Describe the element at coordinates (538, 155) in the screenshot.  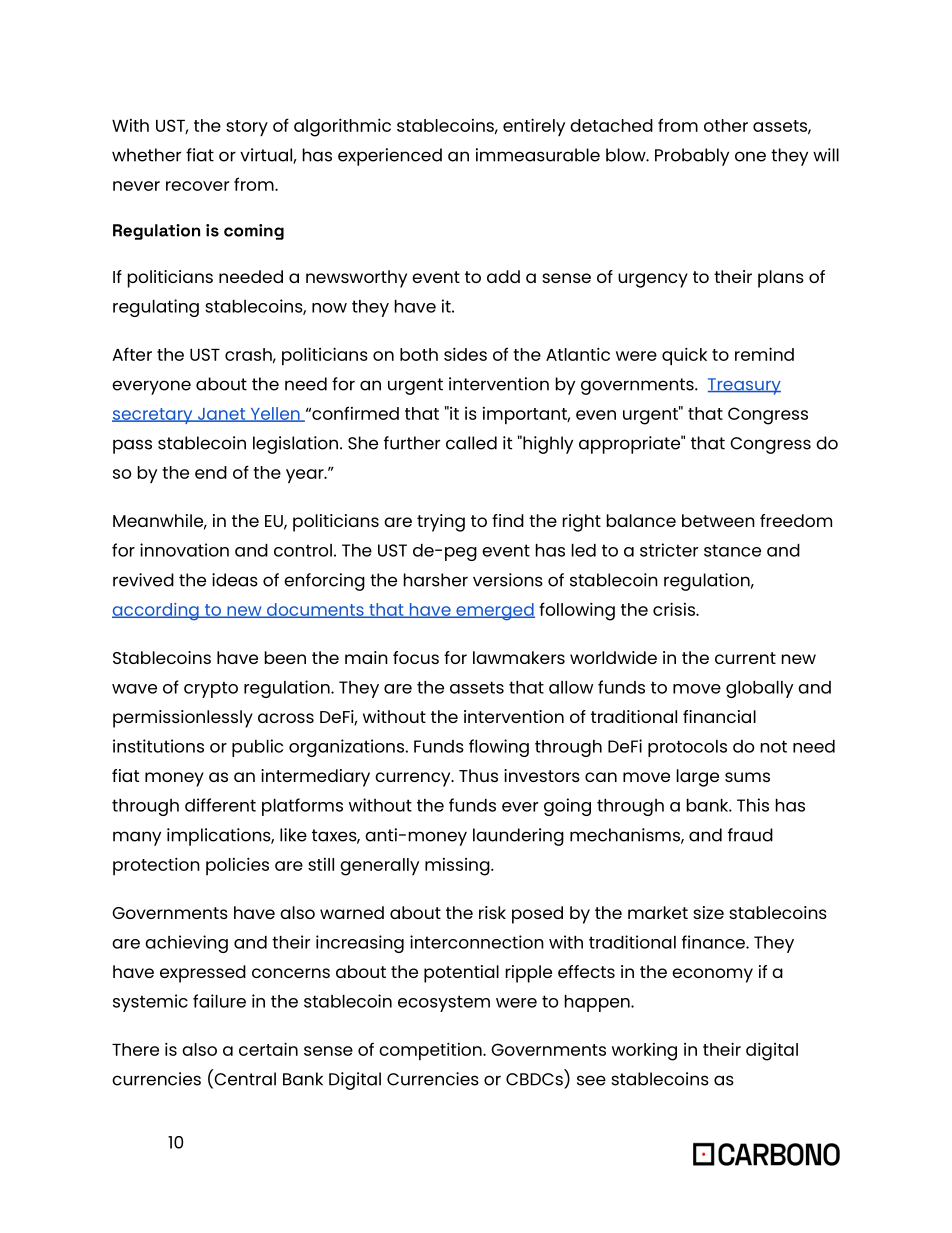
I see `immeasurable` at that location.
